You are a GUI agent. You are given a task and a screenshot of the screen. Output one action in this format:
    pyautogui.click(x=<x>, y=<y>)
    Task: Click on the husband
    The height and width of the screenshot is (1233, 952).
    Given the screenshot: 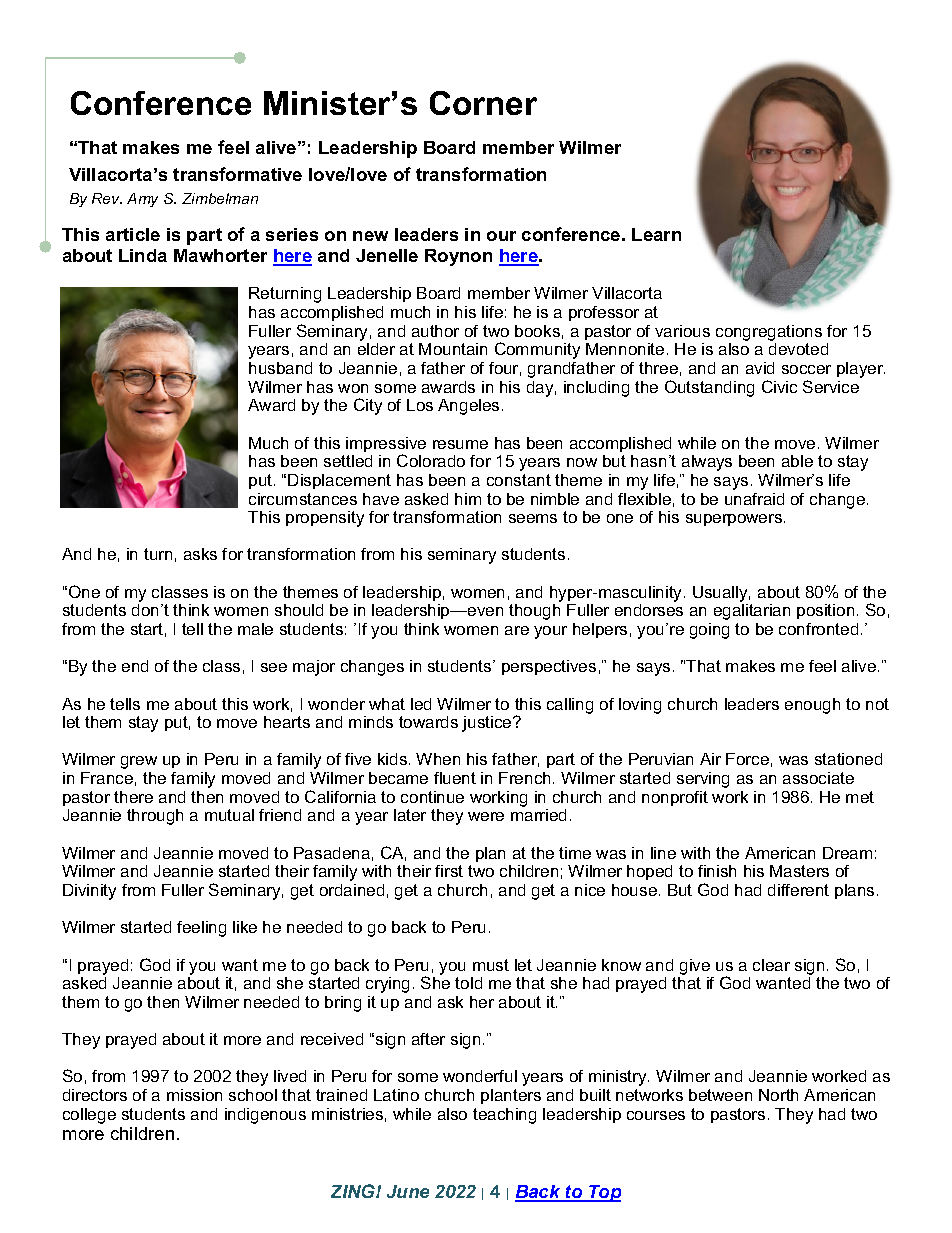 What is the action you would take?
    pyautogui.click(x=280, y=368)
